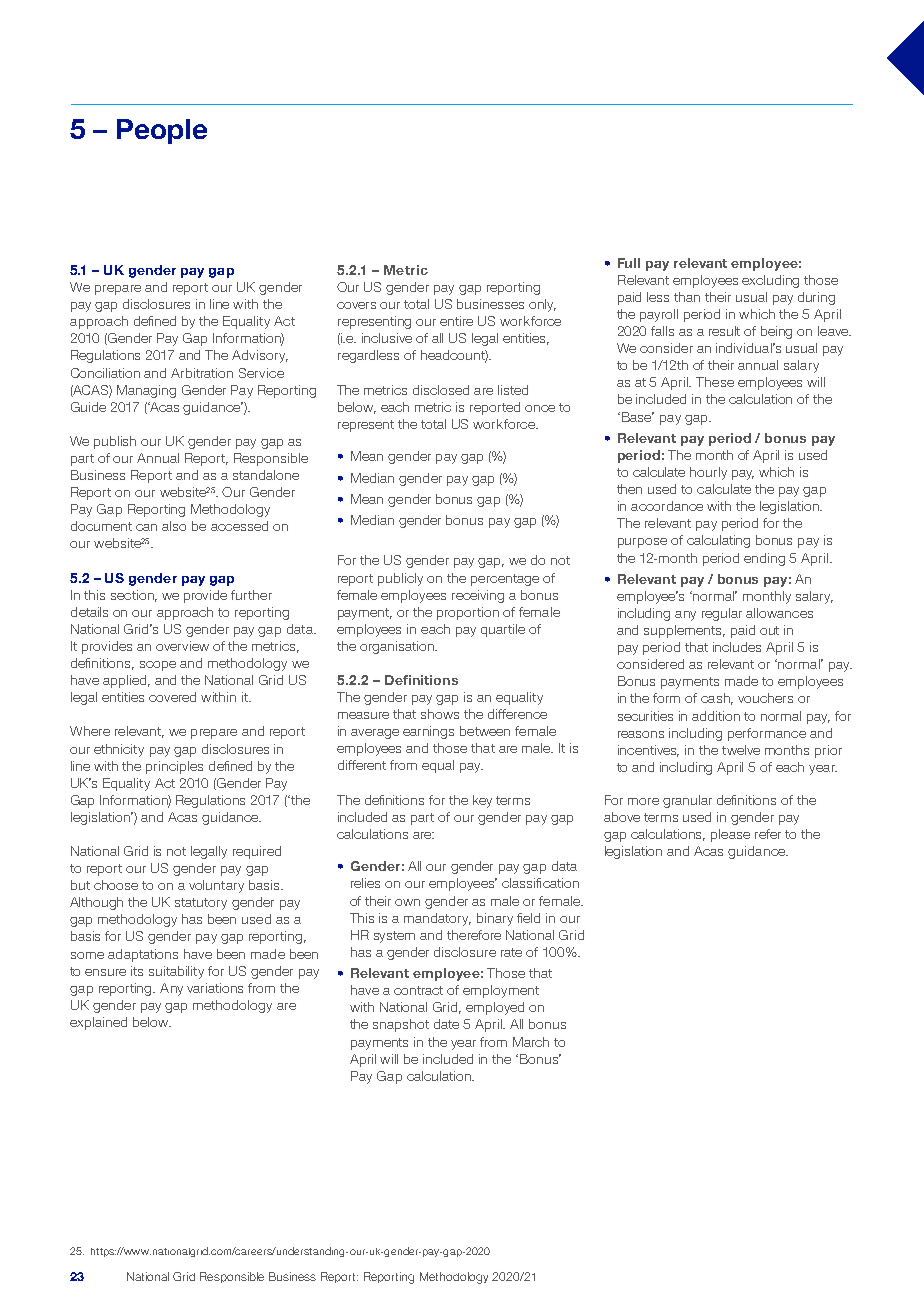 The height and width of the screenshot is (1308, 924). What do you see at coordinates (446, 1024) in the screenshot?
I see `date` at bounding box center [446, 1024].
